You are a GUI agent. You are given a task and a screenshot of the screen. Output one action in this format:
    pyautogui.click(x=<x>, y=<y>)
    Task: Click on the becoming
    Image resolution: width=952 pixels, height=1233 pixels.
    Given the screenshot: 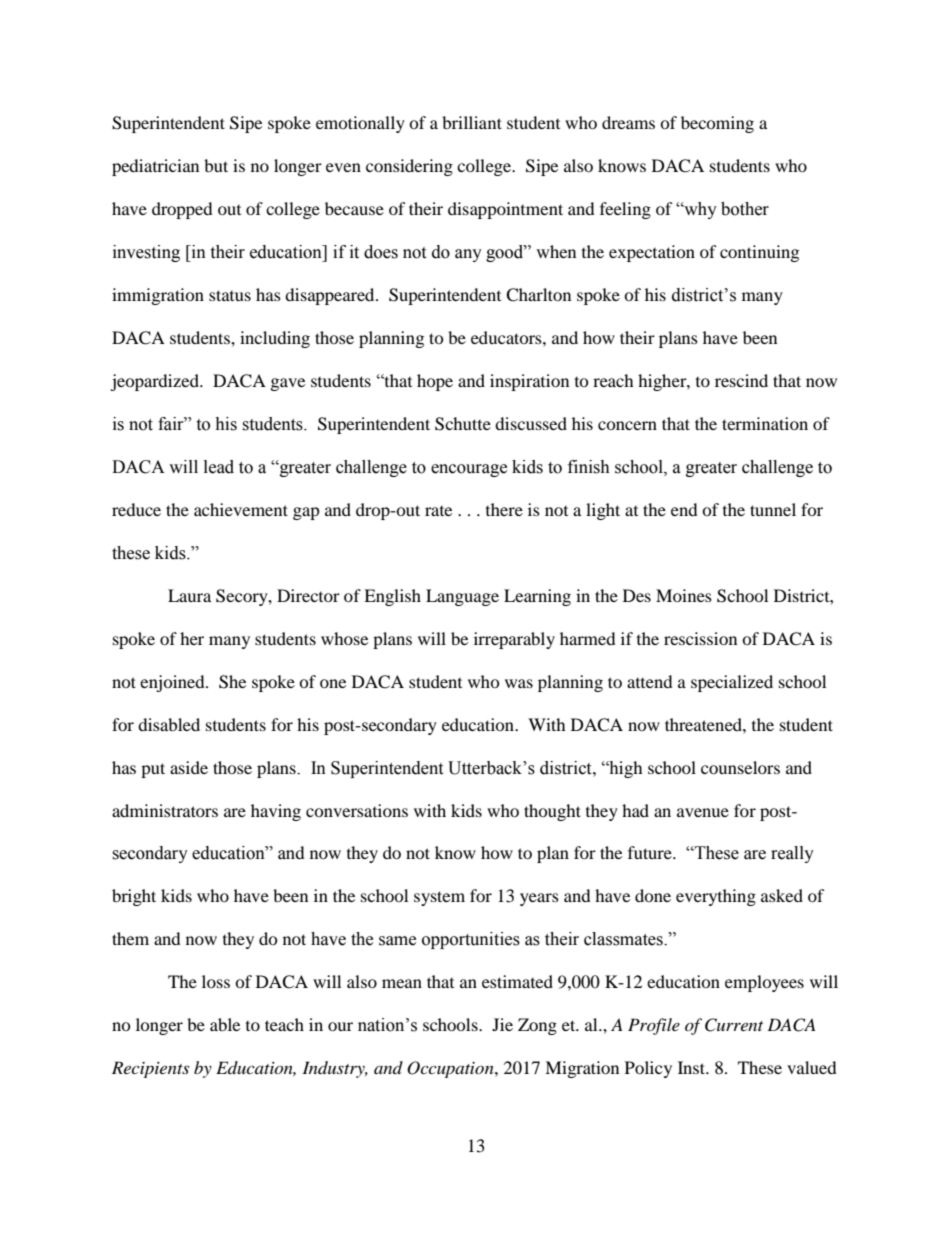 What is the action you would take?
    pyautogui.click(x=717, y=124)
